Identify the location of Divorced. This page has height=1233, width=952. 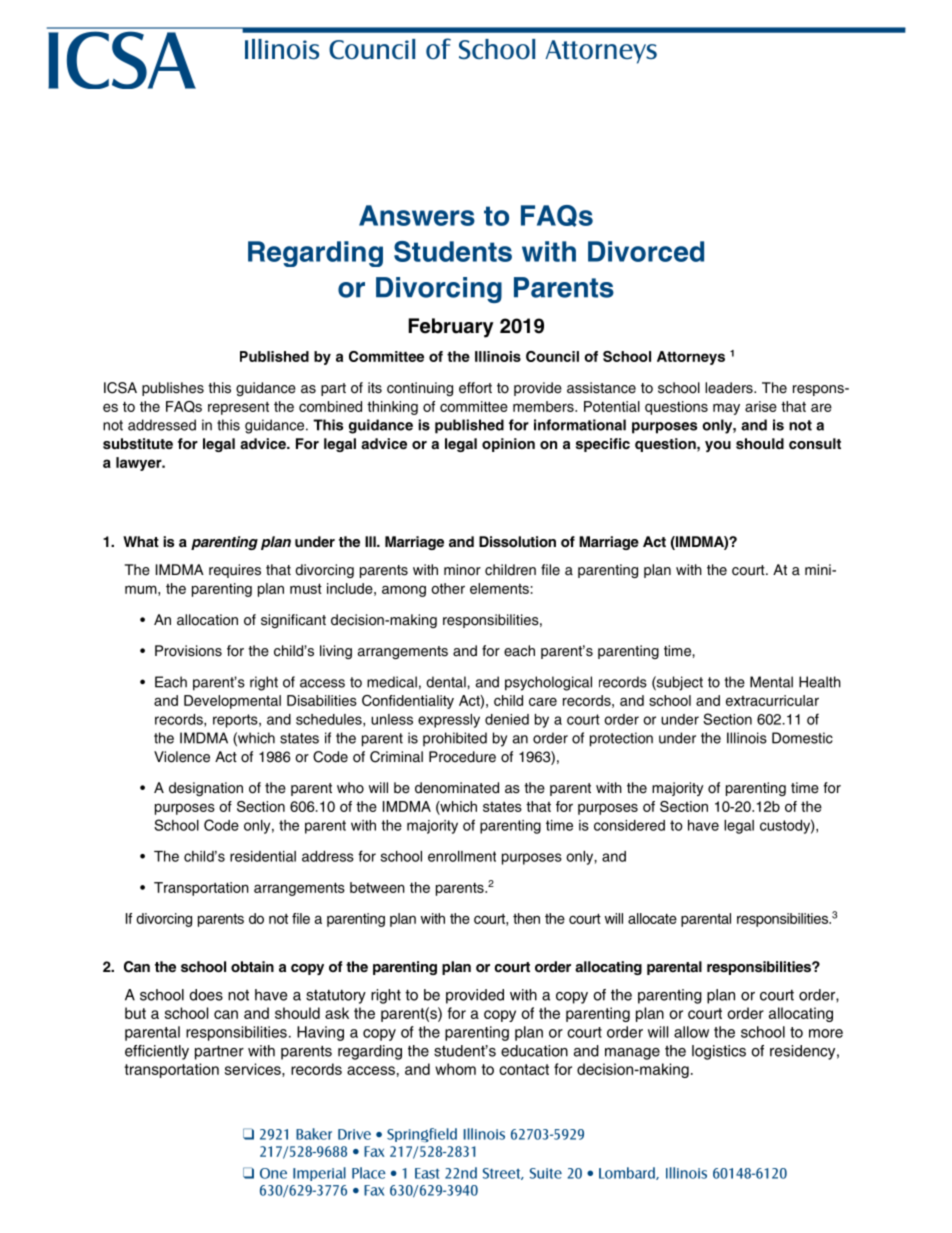
(646, 251).
